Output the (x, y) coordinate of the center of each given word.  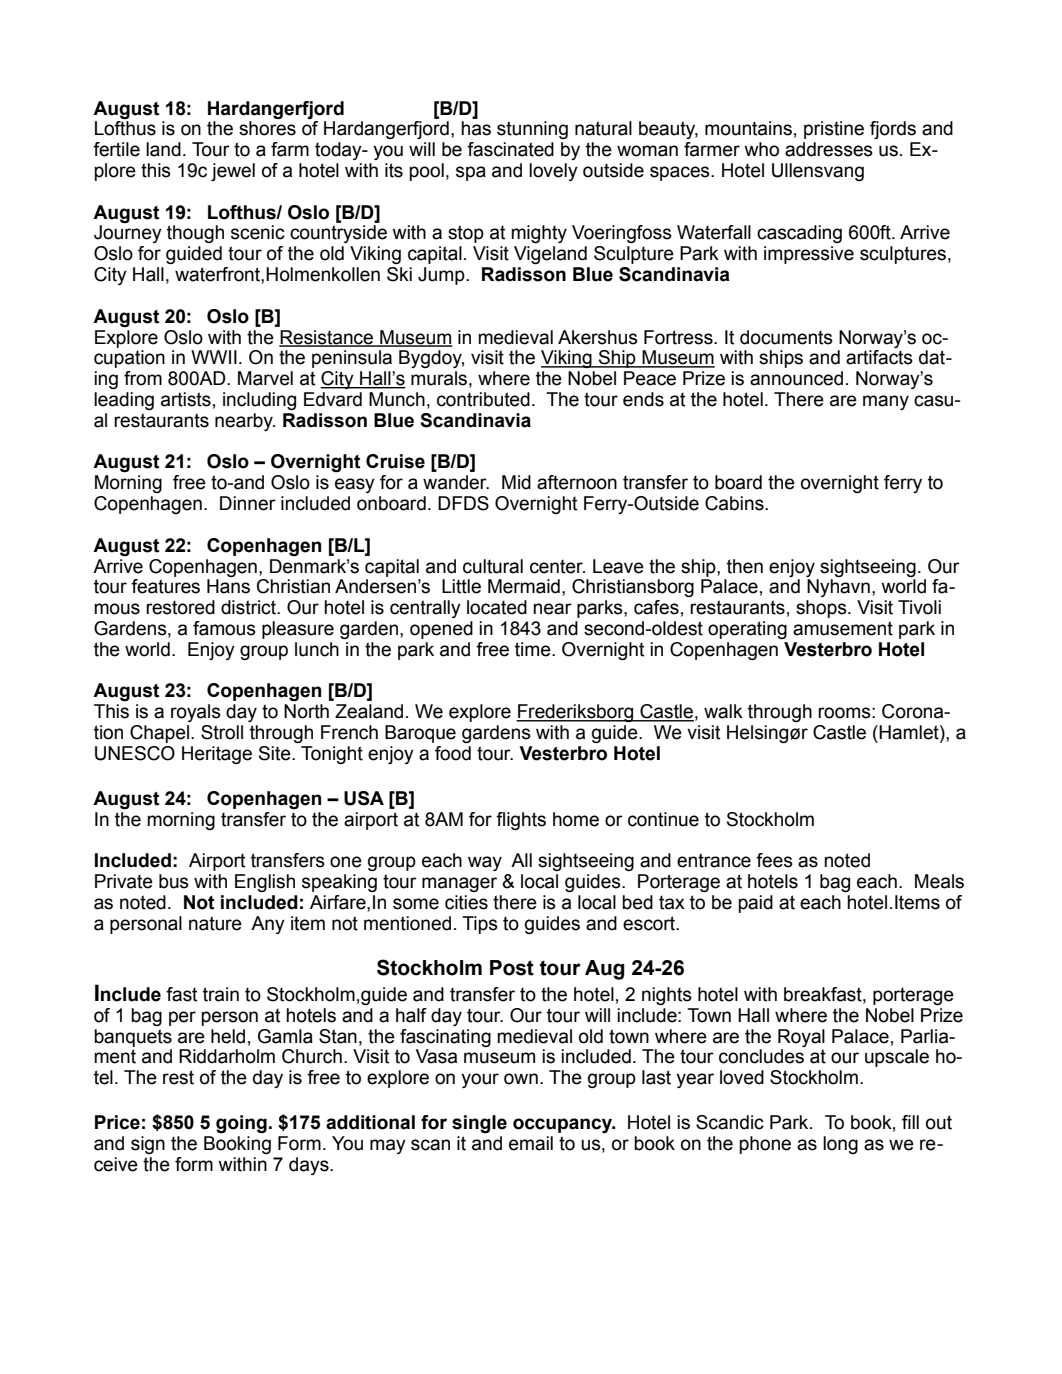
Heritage (217, 755)
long (840, 1145)
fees (774, 860)
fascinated (510, 149)
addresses (829, 149)
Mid (516, 482)
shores (267, 128)
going (241, 1124)
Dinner (248, 503)
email (531, 1143)
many (886, 402)
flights (521, 821)
